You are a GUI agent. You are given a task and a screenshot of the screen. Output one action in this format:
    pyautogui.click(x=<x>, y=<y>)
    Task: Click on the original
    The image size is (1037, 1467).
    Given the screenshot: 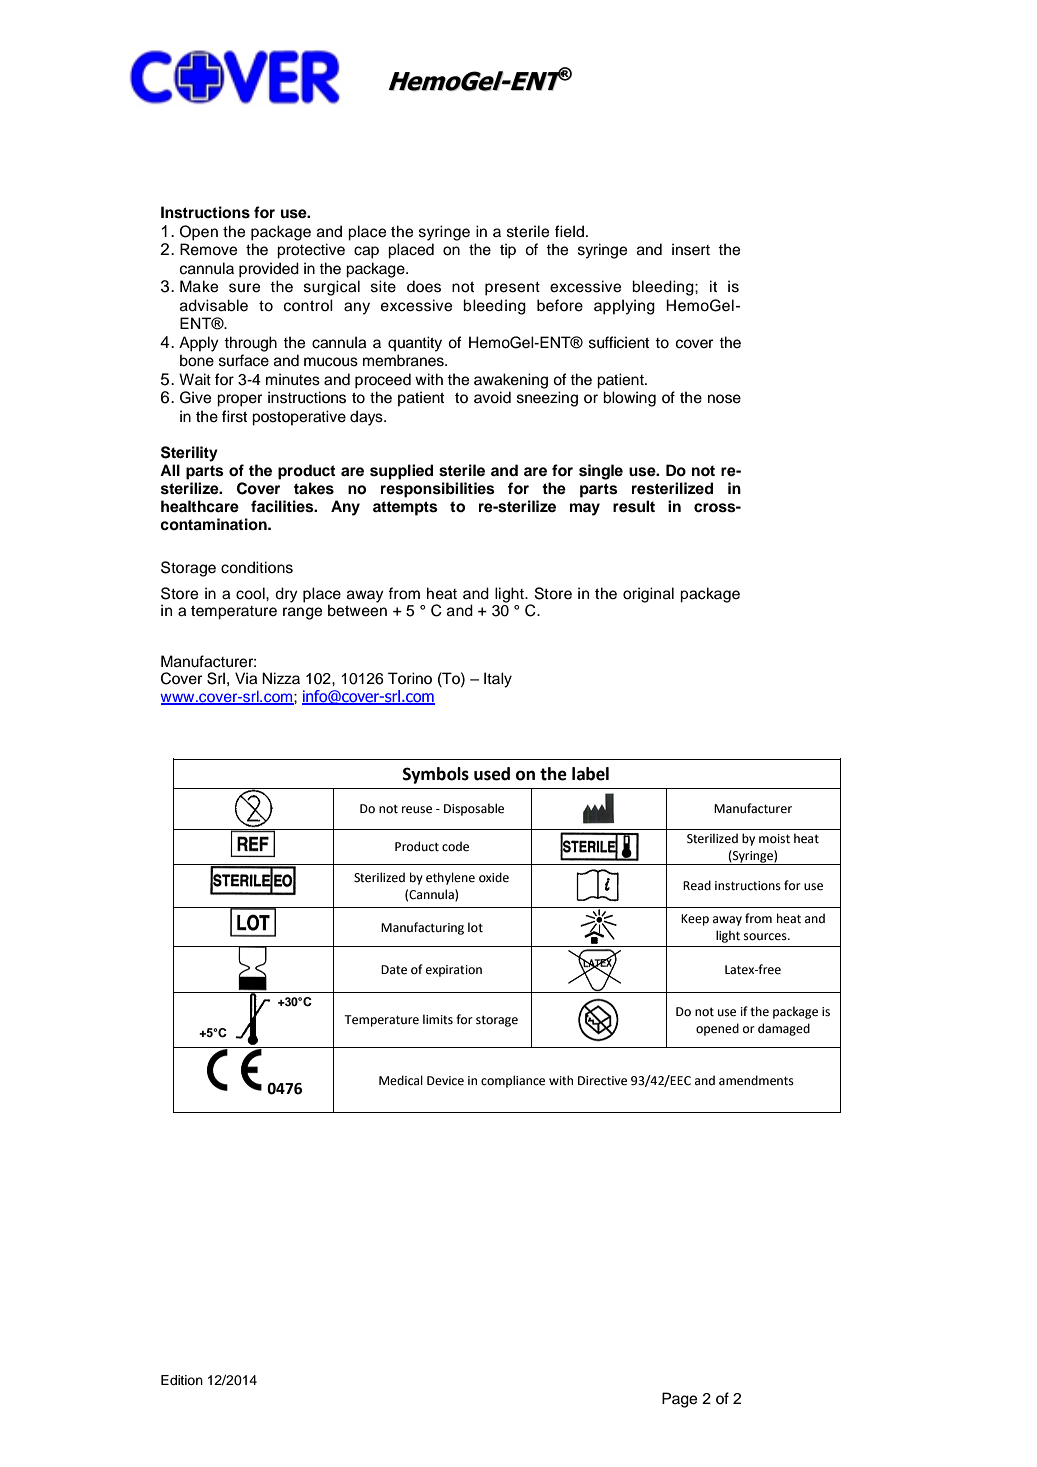 What is the action you would take?
    pyautogui.click(x=648, y=595)
